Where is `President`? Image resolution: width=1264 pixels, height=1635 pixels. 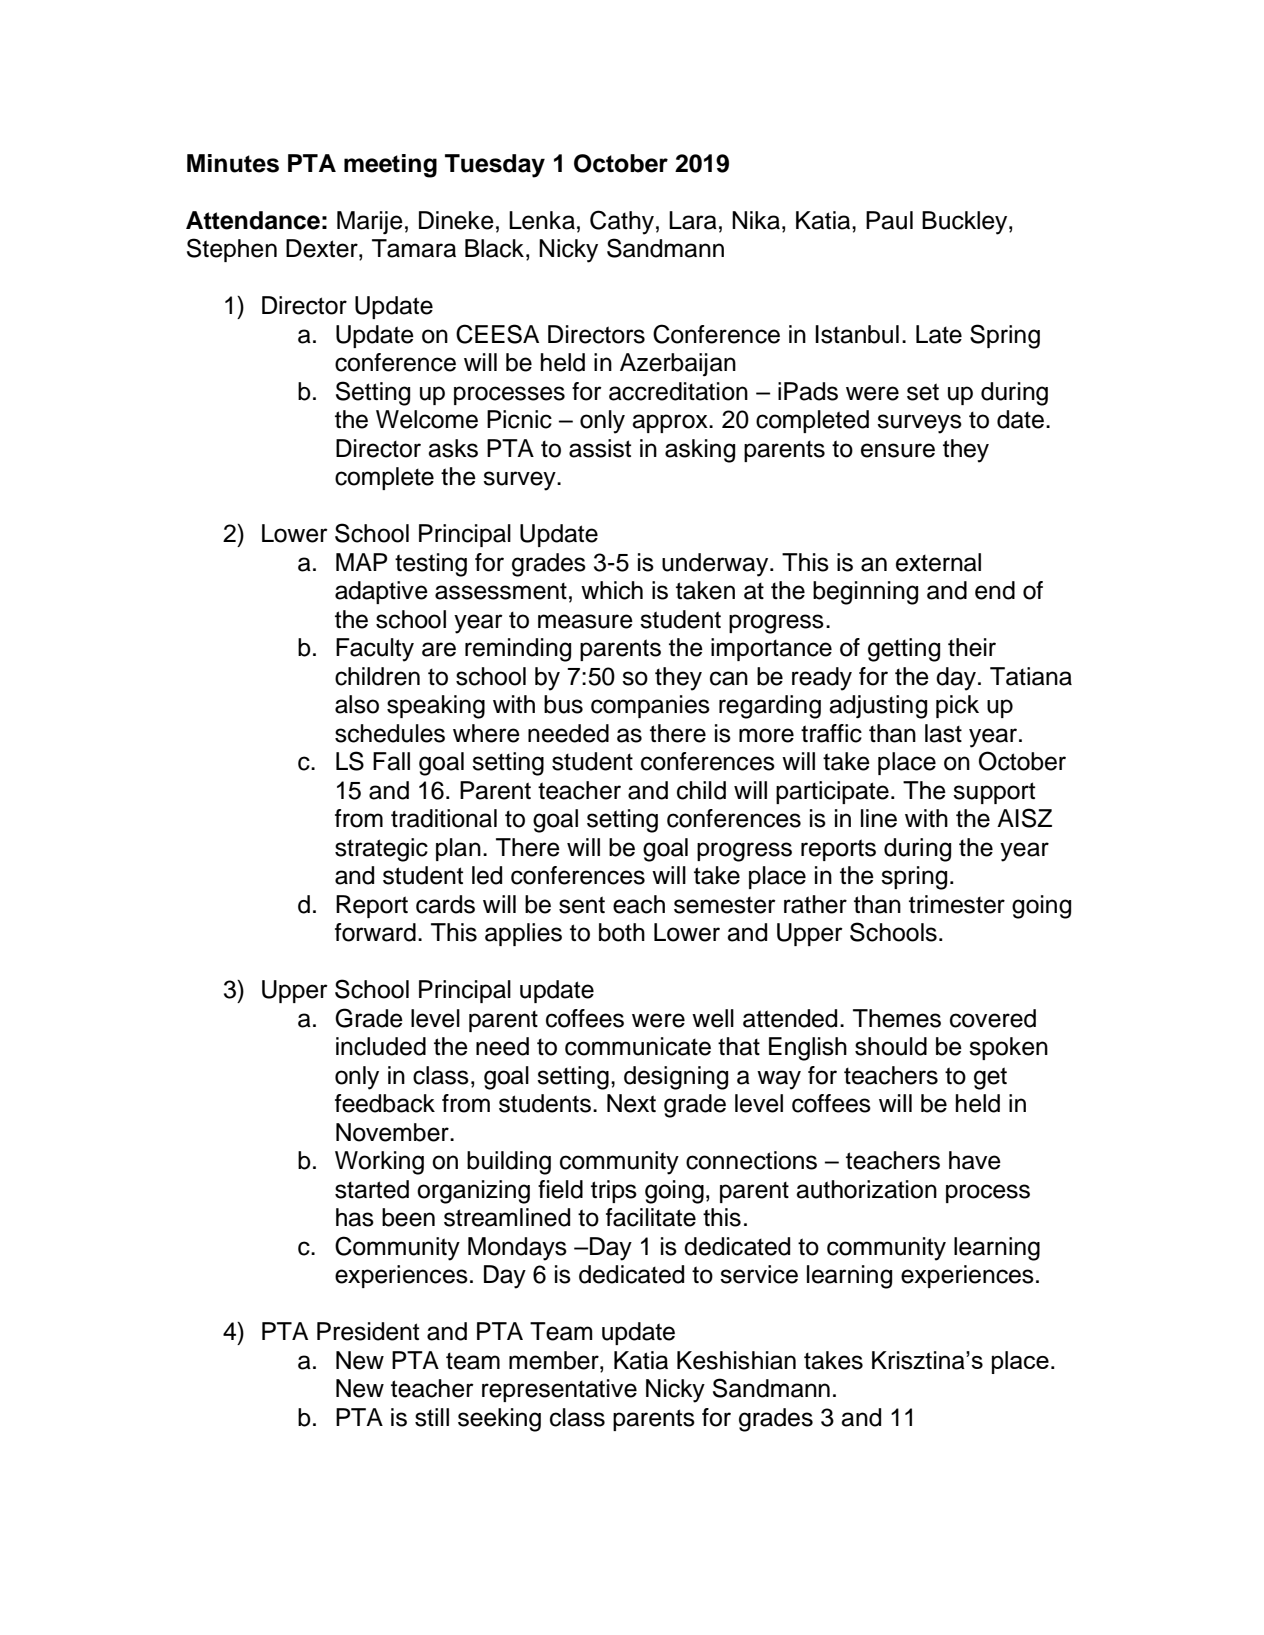
President is located at coordinates (368, 1331).
